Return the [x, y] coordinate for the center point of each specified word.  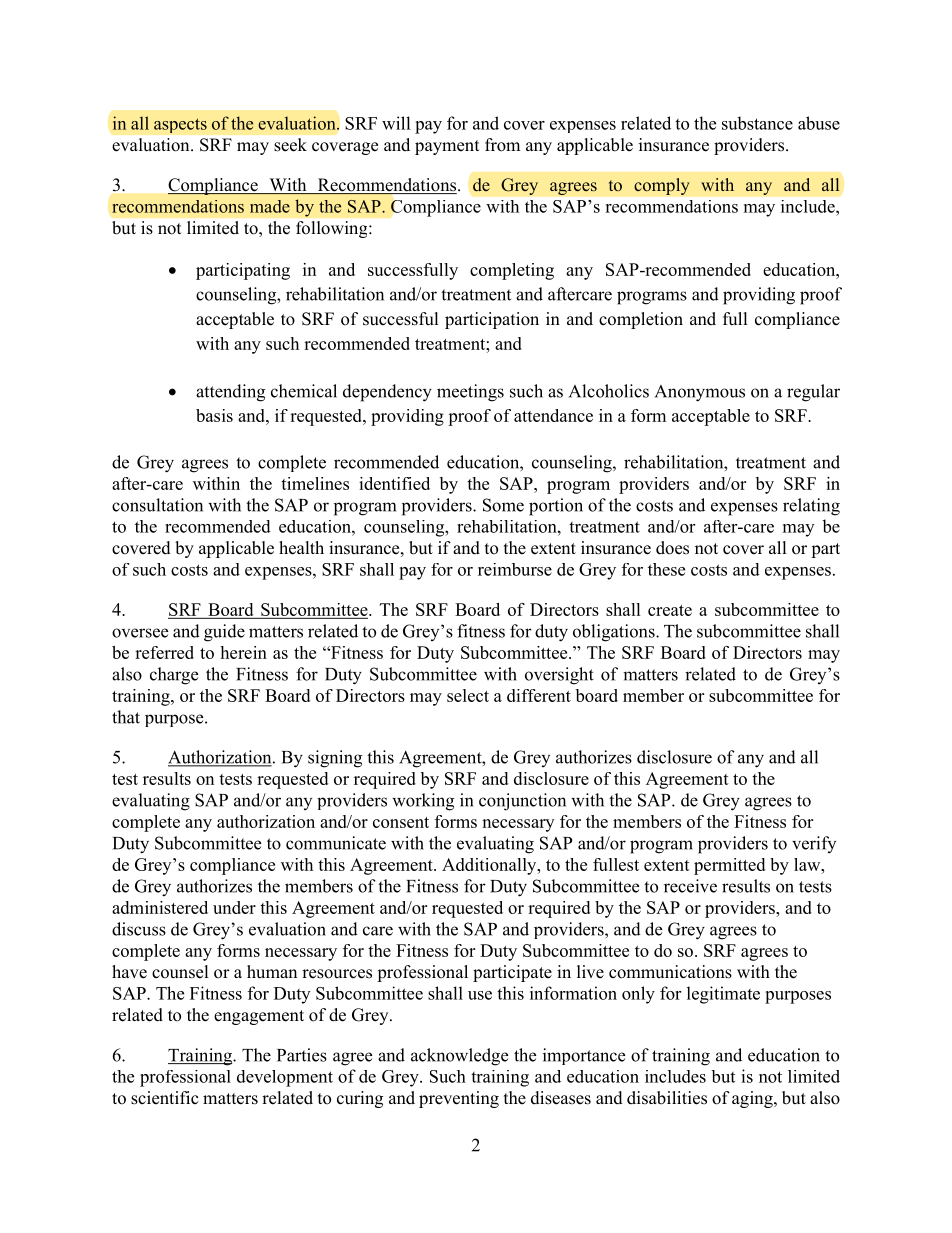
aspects [180, 125]
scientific [165, 1098]
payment [447, 147]
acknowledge [459, 1057]
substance [757, 123]
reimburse [515, 569]
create [670, 610]
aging [753, 1099]
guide [224, 633]
